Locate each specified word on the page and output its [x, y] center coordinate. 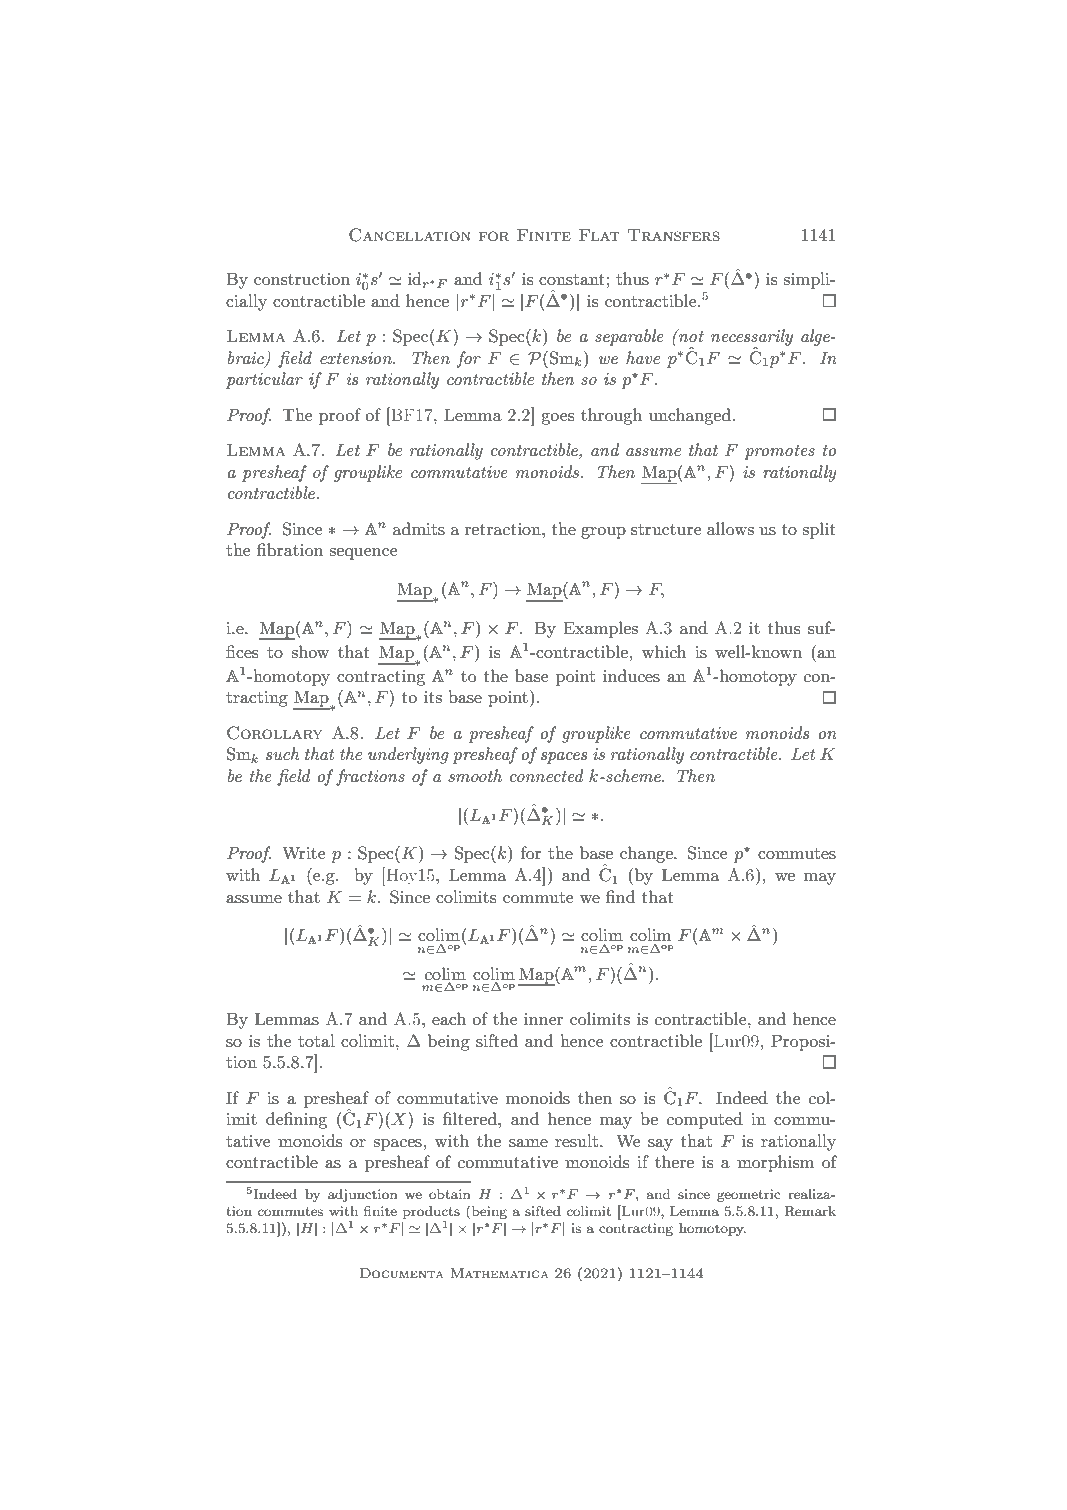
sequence [363, 554]
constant [572, 279]
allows [730, 528]
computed [705, 1120]
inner [543, 1019]
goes [557, 419]
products [431, 1212]
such [282, 753]
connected [547, 775]
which [664, 651]
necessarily [752, 338]
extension [357, 358]
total [316, 1040]
